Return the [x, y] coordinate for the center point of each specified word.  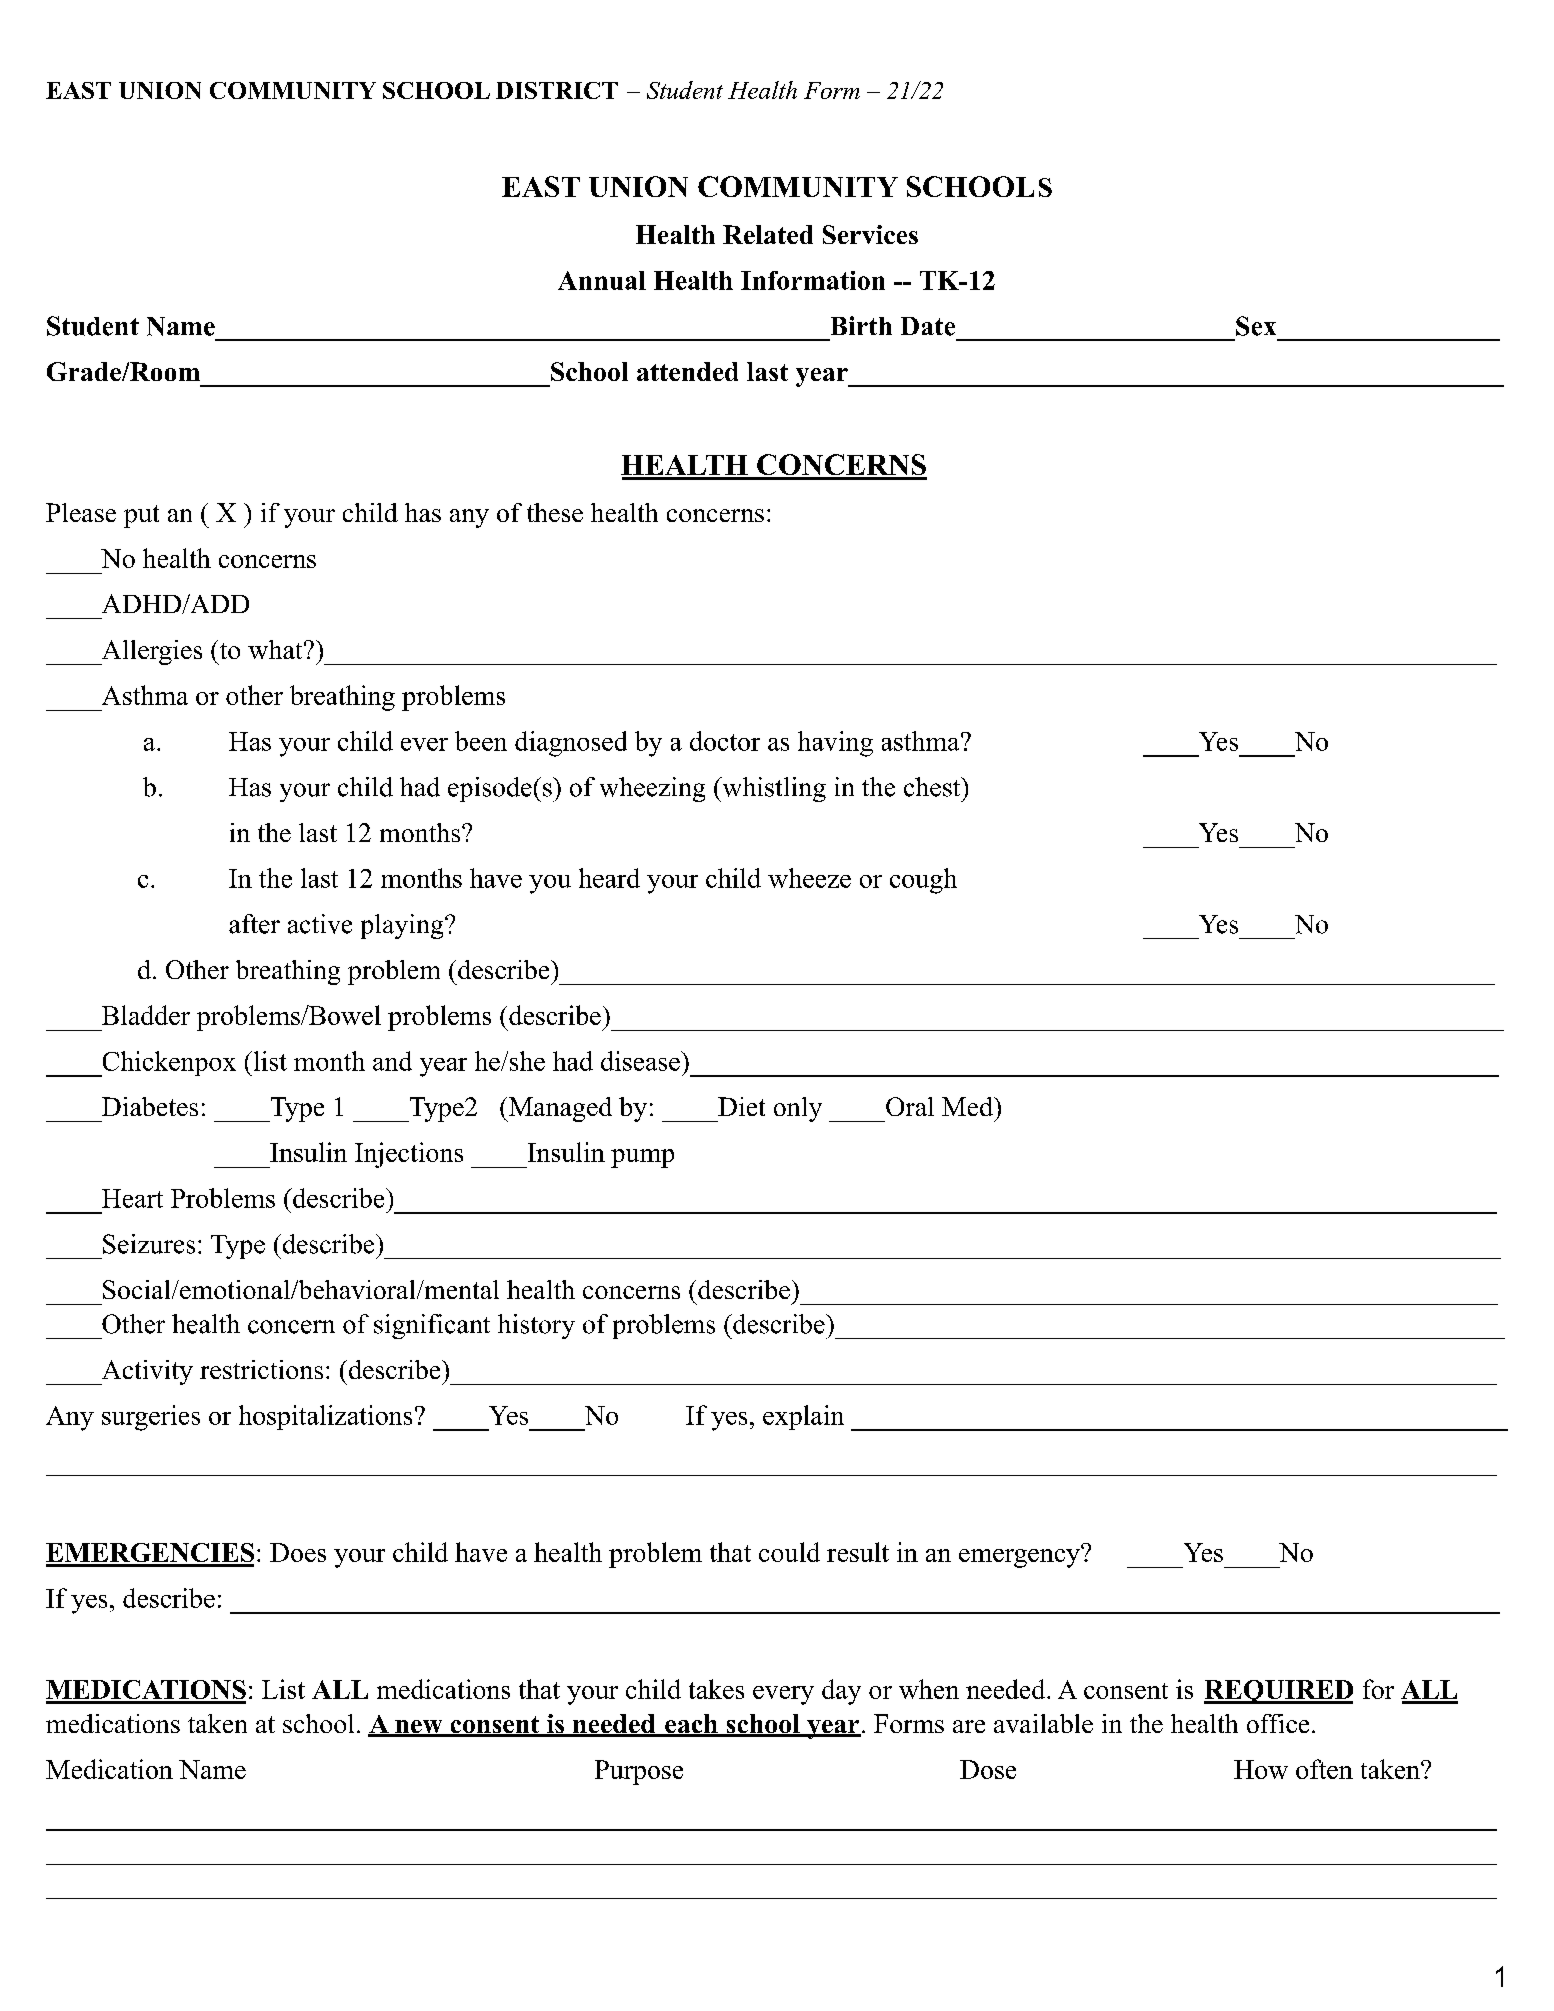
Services [870, 234]
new [419, 1728]
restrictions [261, 1369]
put [141, 516]
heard [609, 878]
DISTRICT [557, 90]
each [691, 1725]
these [555, 512]
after [254, 924]
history [536, 1326]
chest [933, 787]
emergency [1020, 1557]
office [1278, 1723]
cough [923, 881]
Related [768, 234]
